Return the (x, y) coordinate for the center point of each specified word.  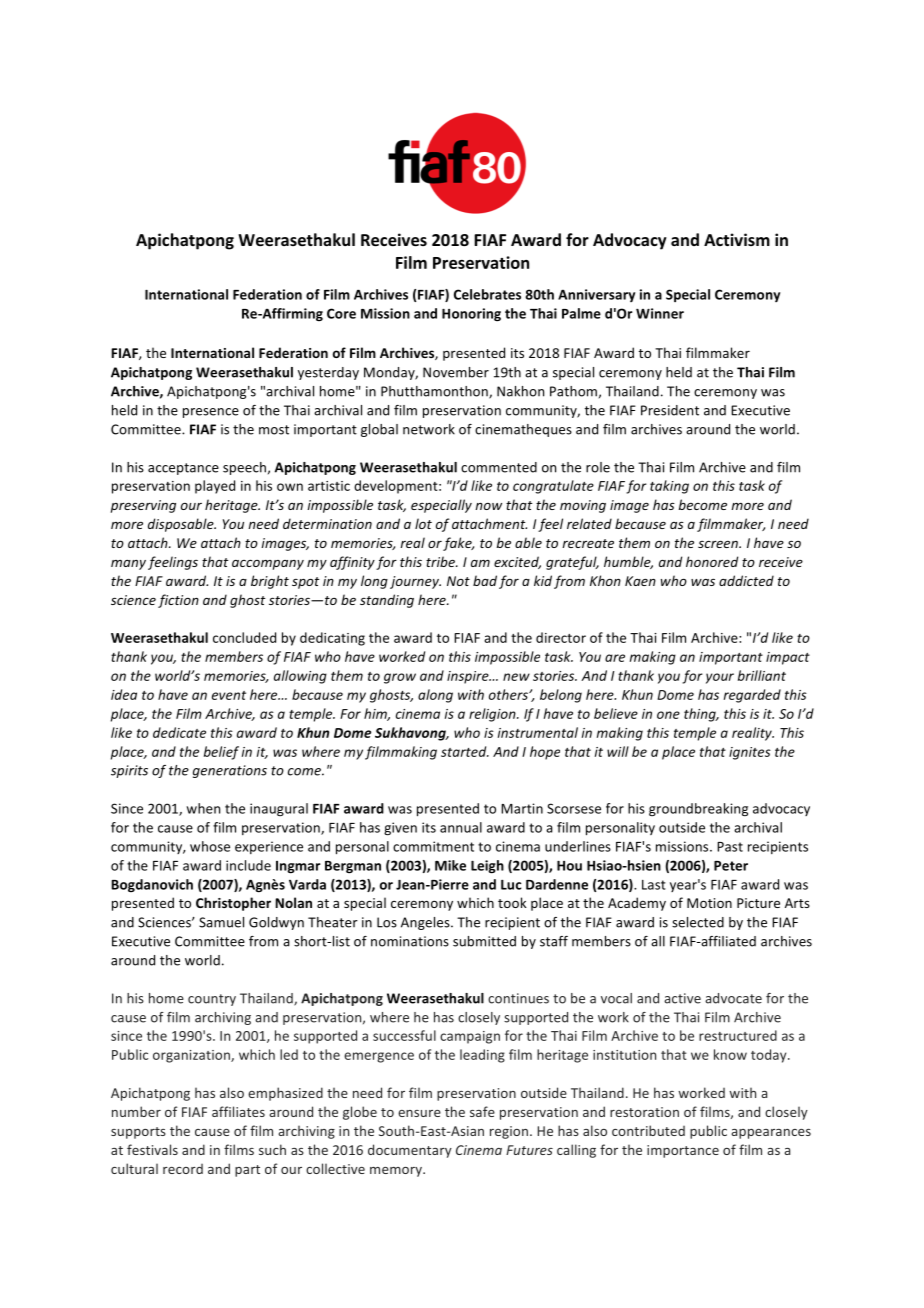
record (183, 1169)
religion (493, 715)
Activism (737, 239)
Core (341, 313)
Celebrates (487, 294)
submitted (484, 941)
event (229, 695)
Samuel (221, 922)
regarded (752, 696)
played (215, 487)
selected (698, 922)
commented (499, 467)
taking (669, 487)
